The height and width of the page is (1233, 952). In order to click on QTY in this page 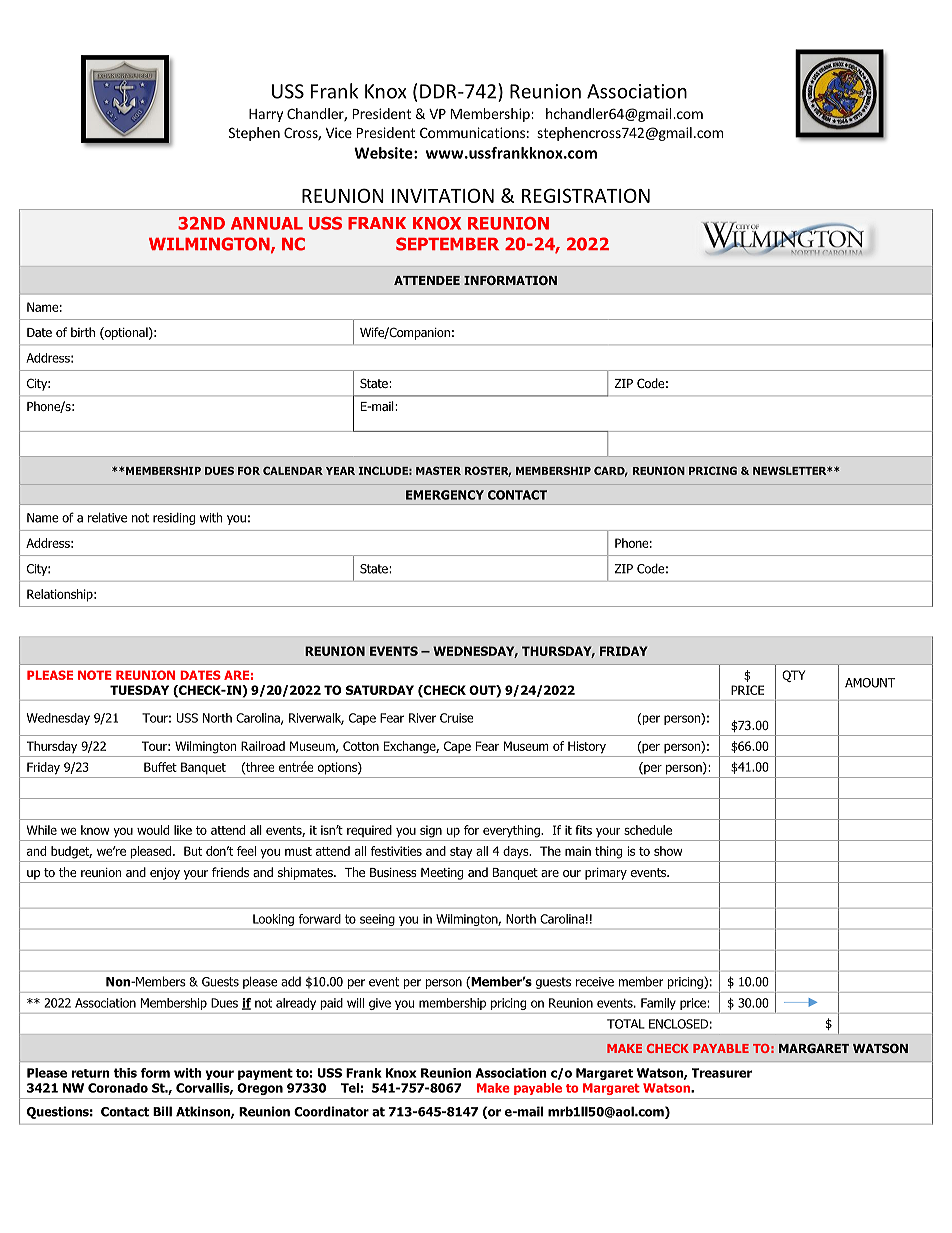, I will do `click(793, 676)`.
